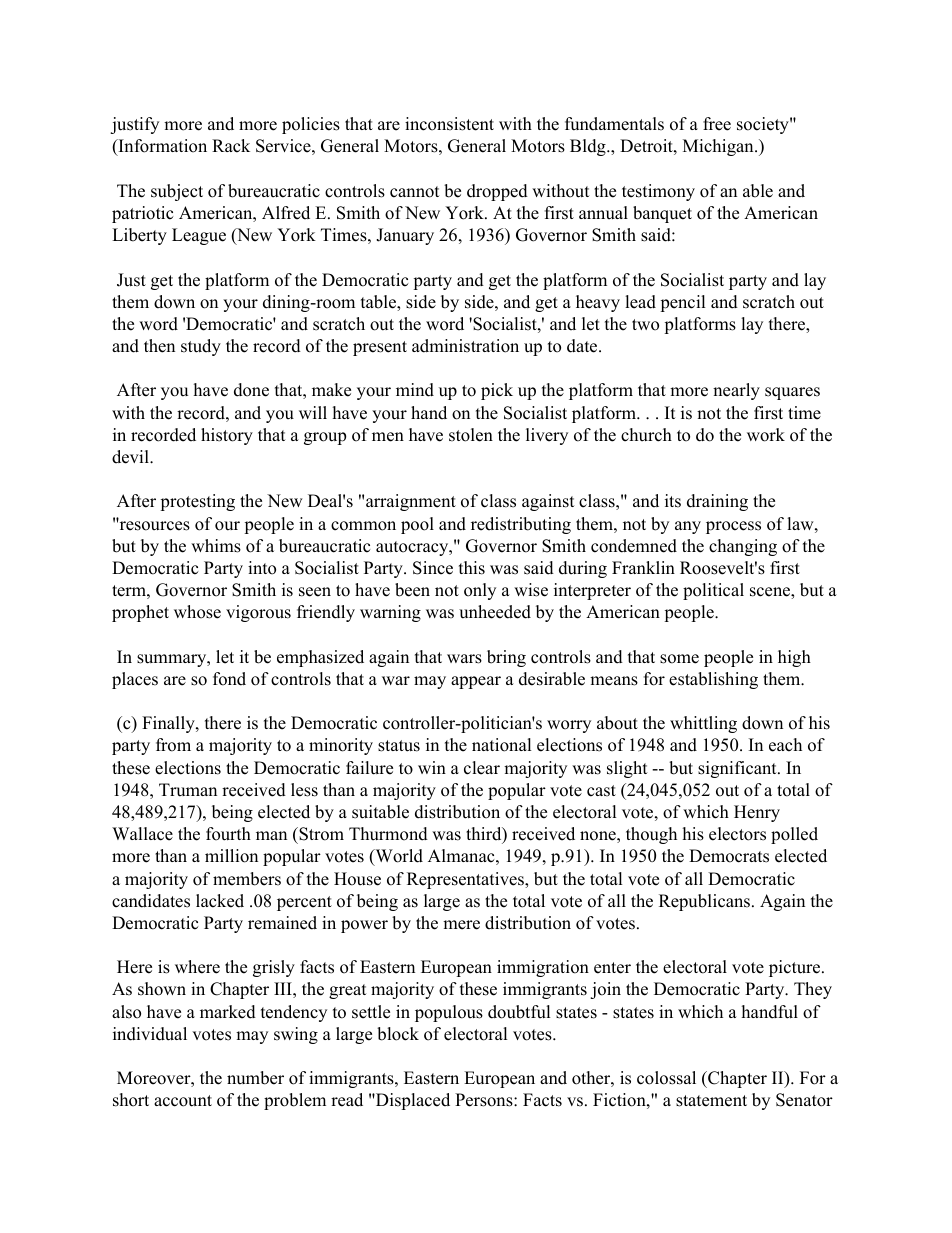 The height and width of the screenshot is (1233, 952). Describe the element at coordinates (719, 147) in the screenshot. I see `Michigan` at that location.
